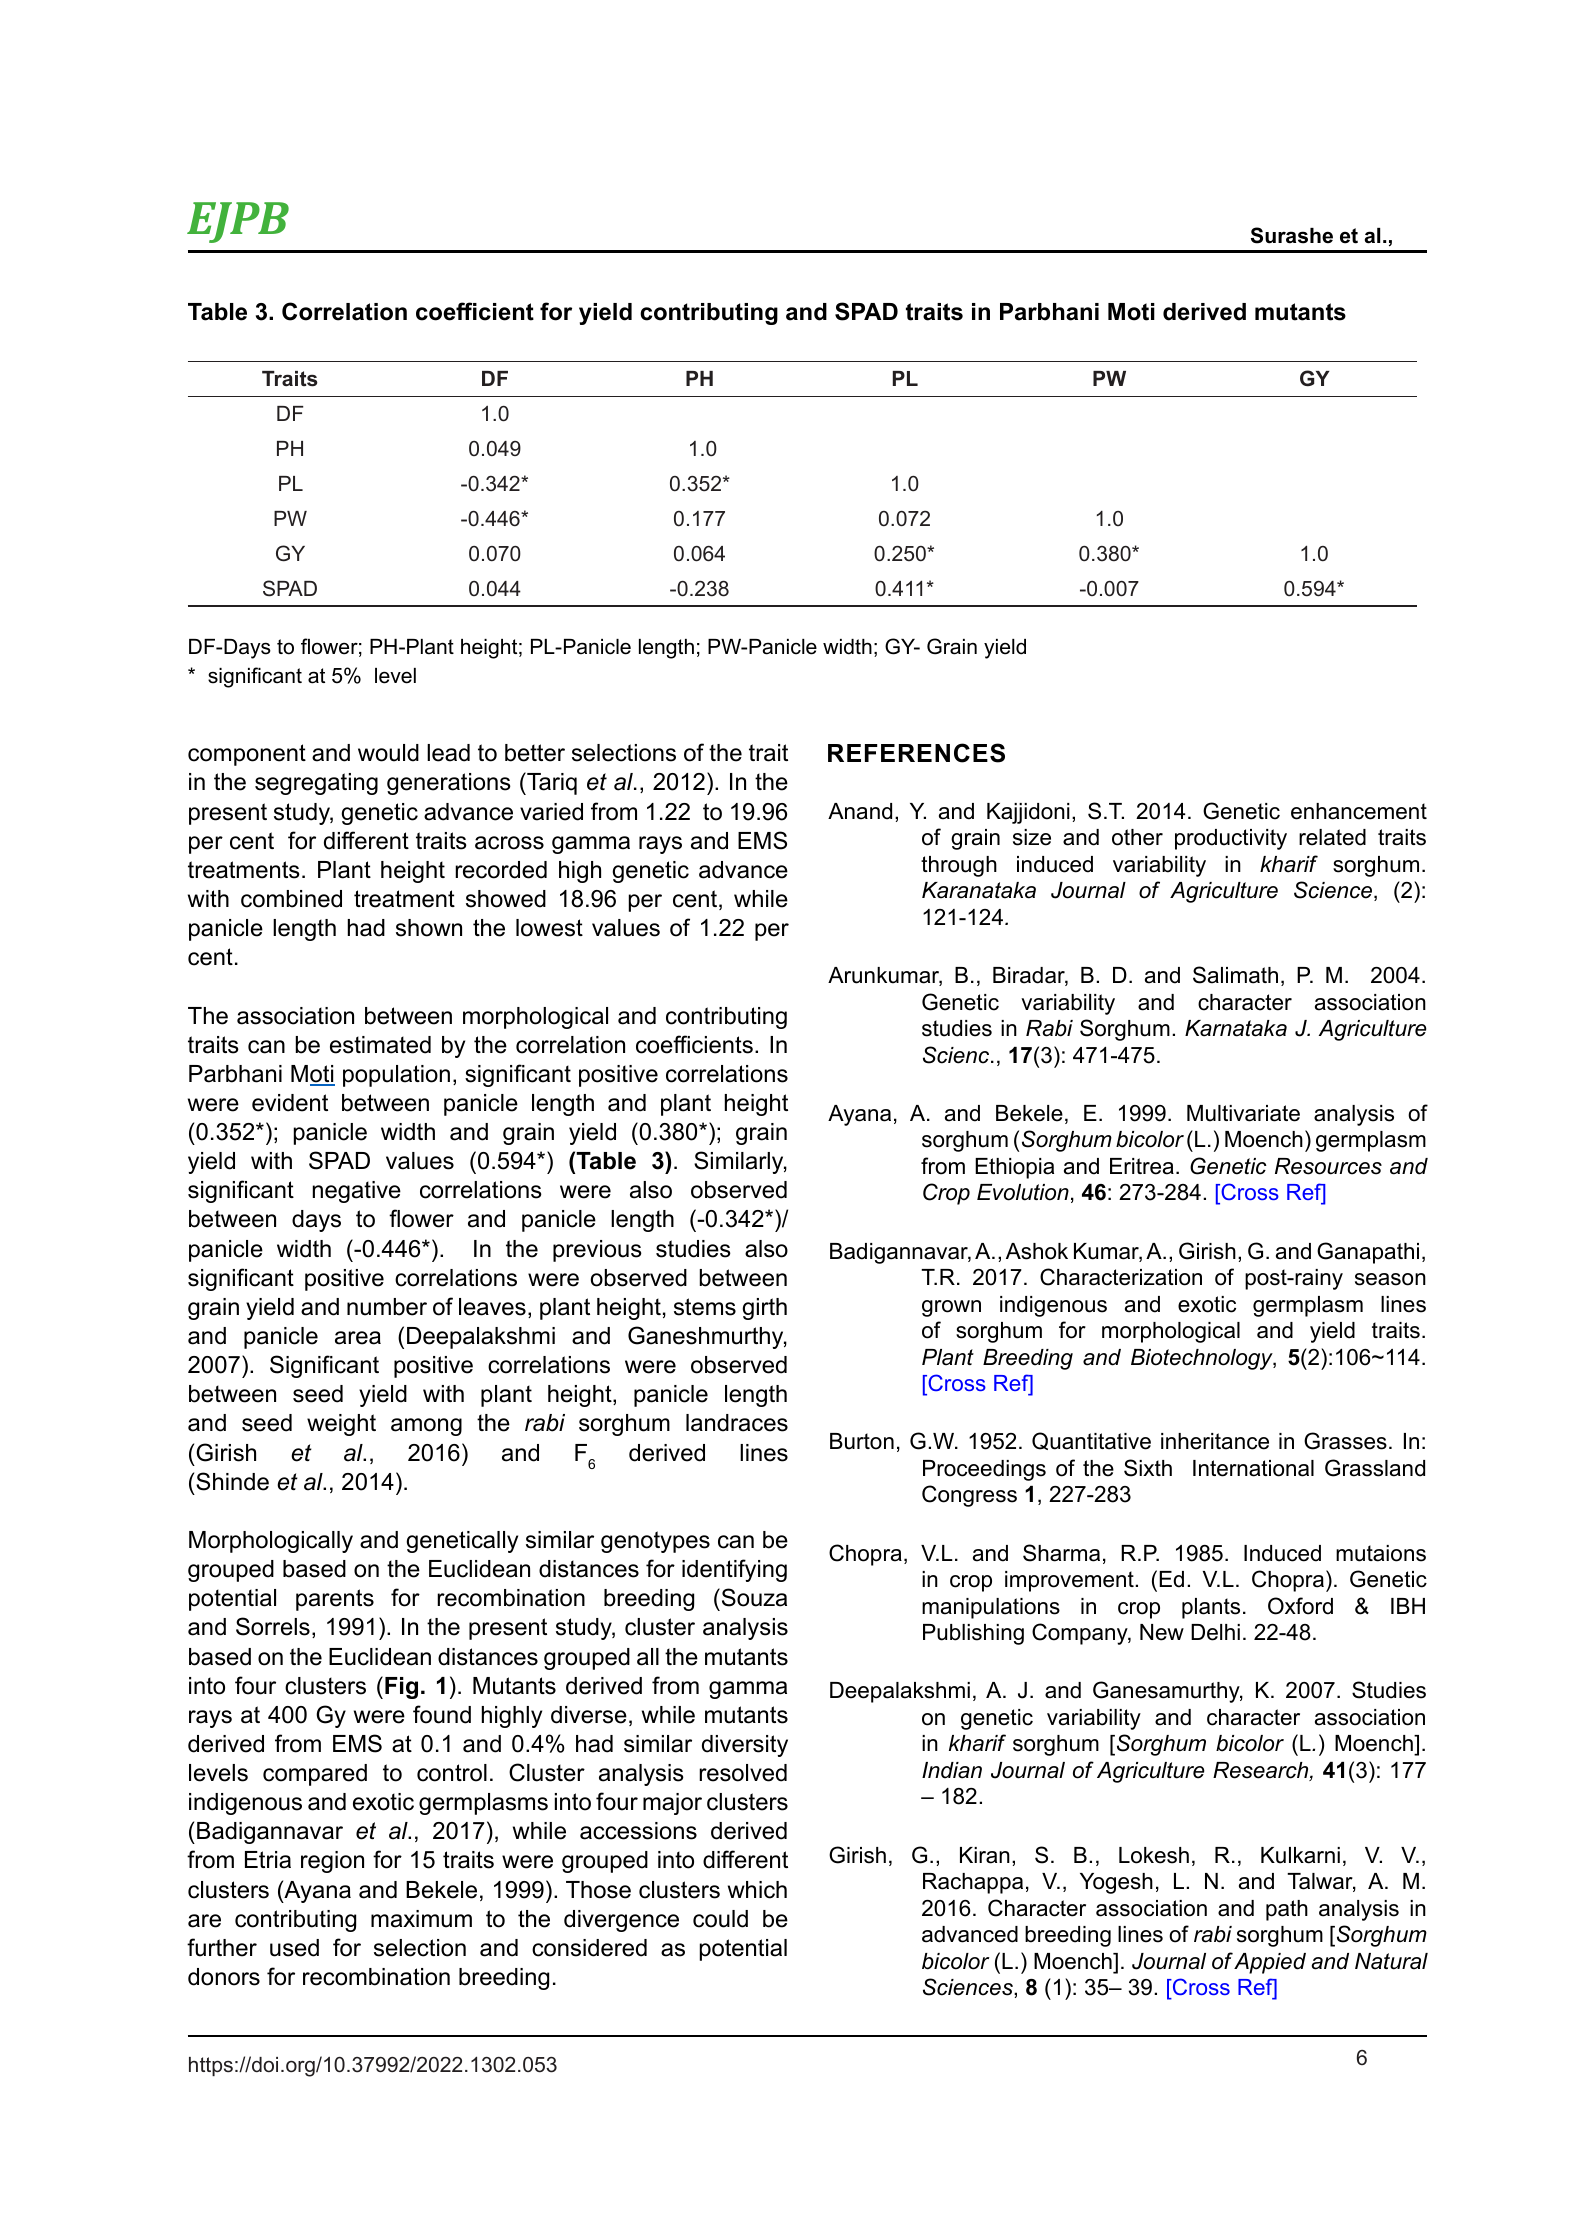 Image resolution: width=1577 pixels, height=2230 pixels. Describe the element at coordinates (1231, 839) in the screenshot. I see `productivity` at that location.
